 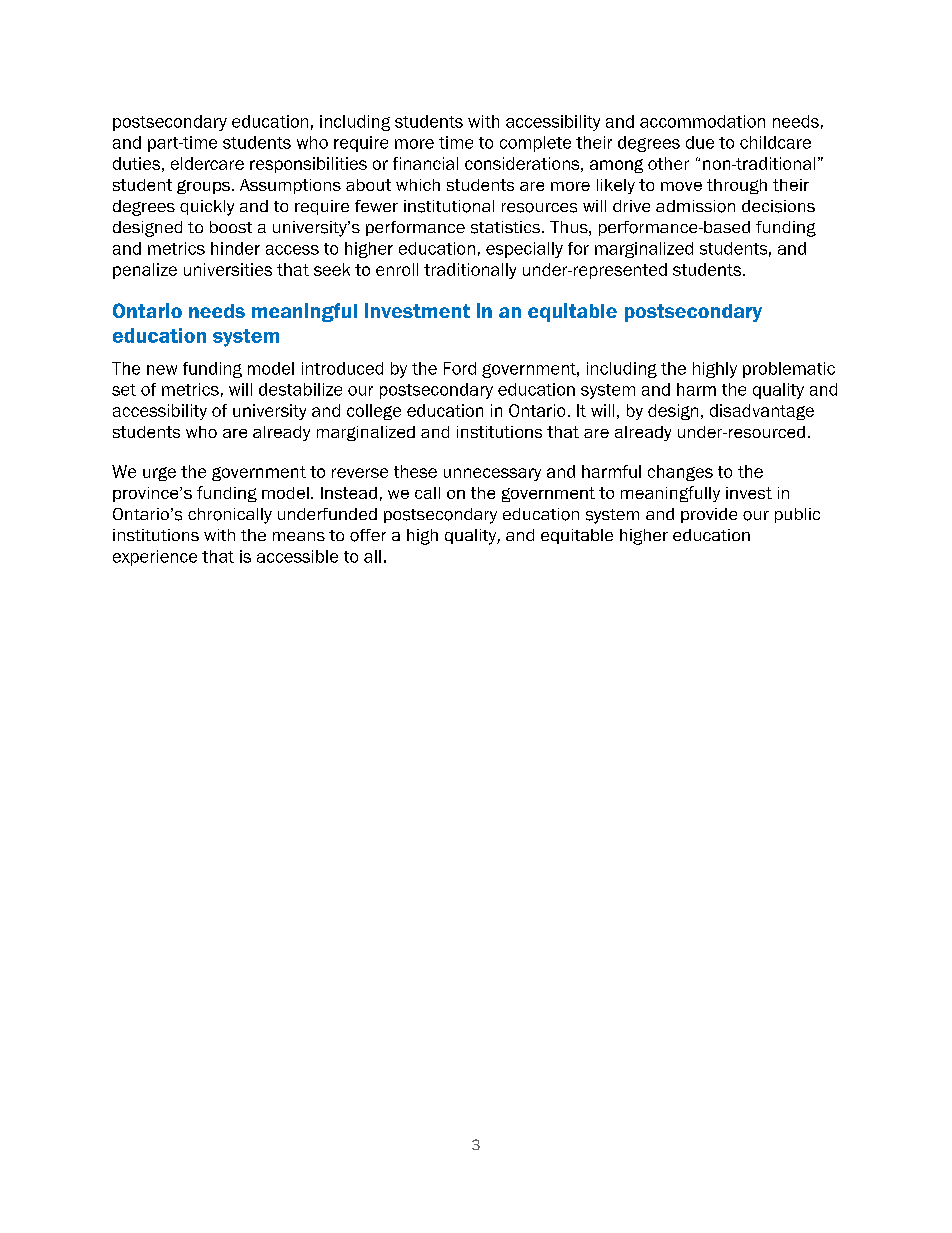 I want to click on problematic, so click(x=789, y=370).
